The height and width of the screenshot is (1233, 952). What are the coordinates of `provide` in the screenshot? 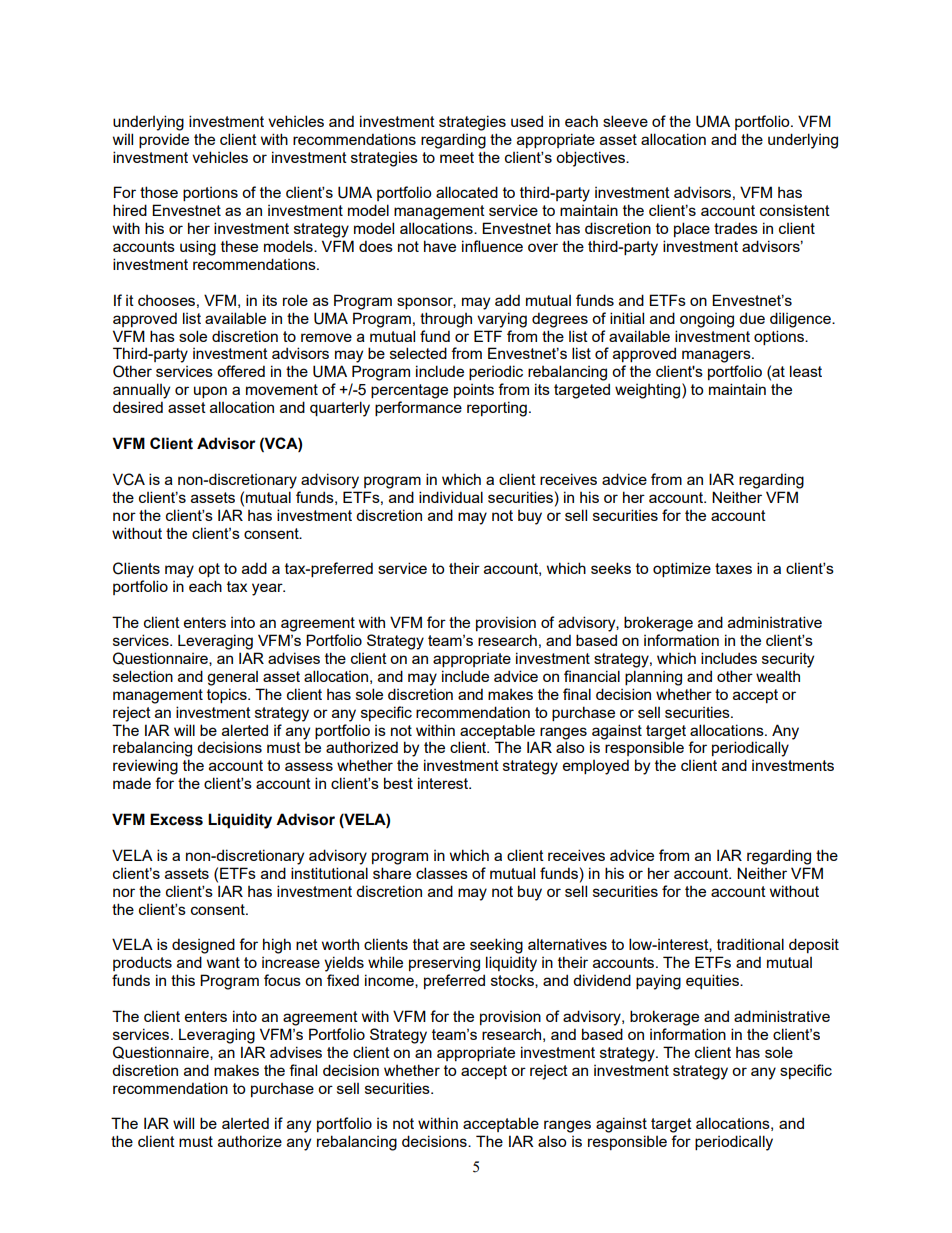 It's located at (164, 140).
